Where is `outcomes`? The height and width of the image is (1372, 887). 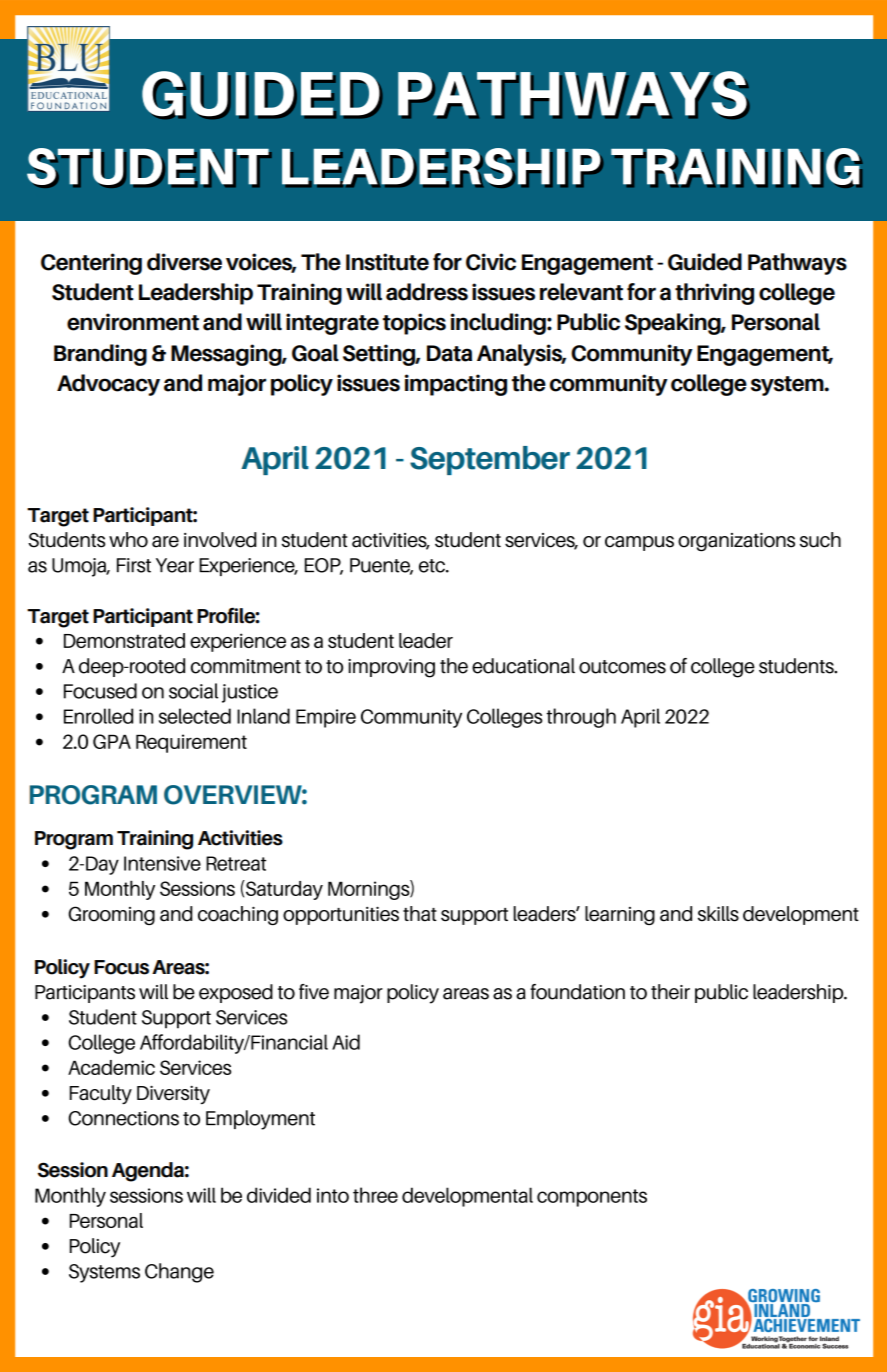
outcomes is located at coordinates (622, 667).
